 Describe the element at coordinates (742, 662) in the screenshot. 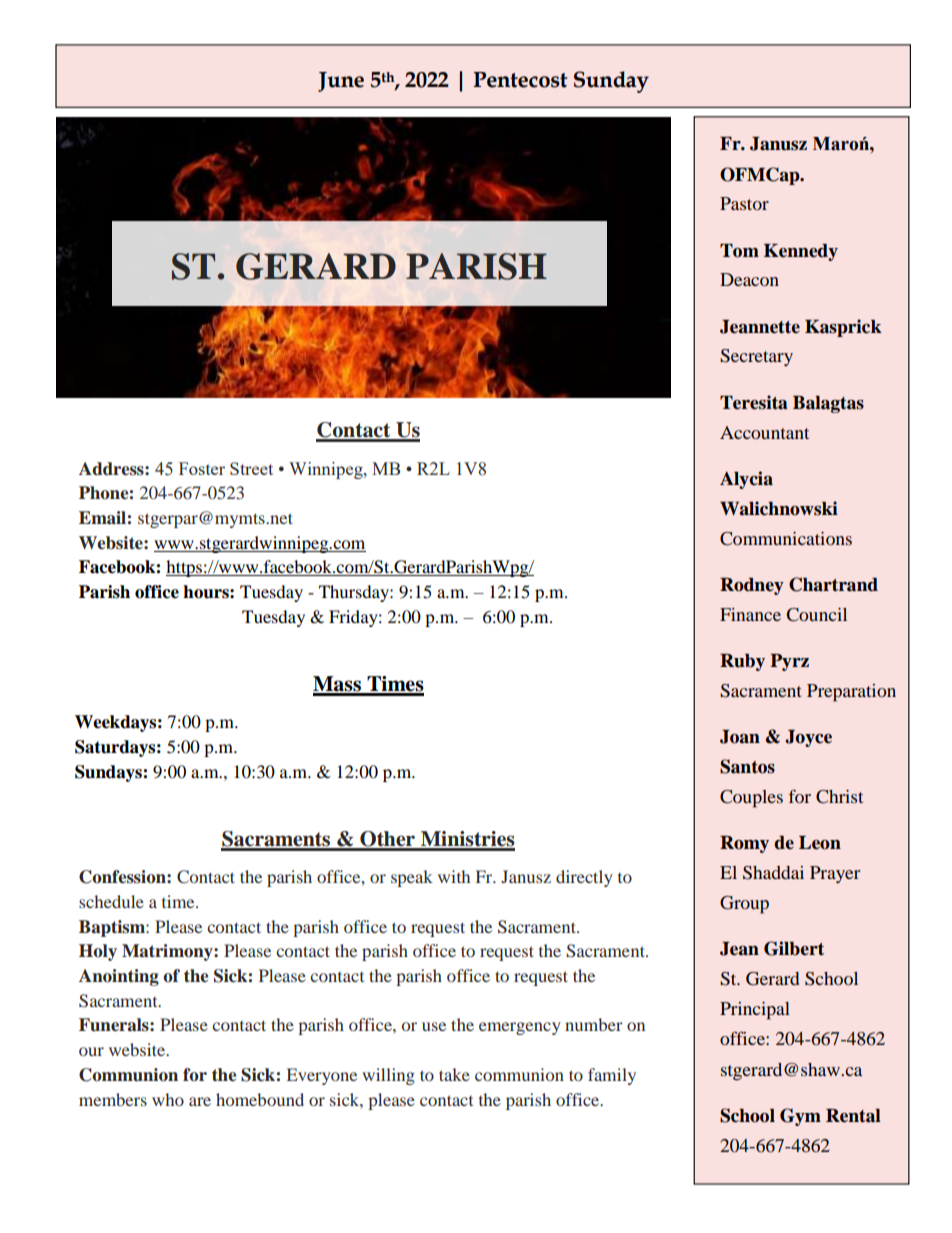

I see `Ruby` at that location.
